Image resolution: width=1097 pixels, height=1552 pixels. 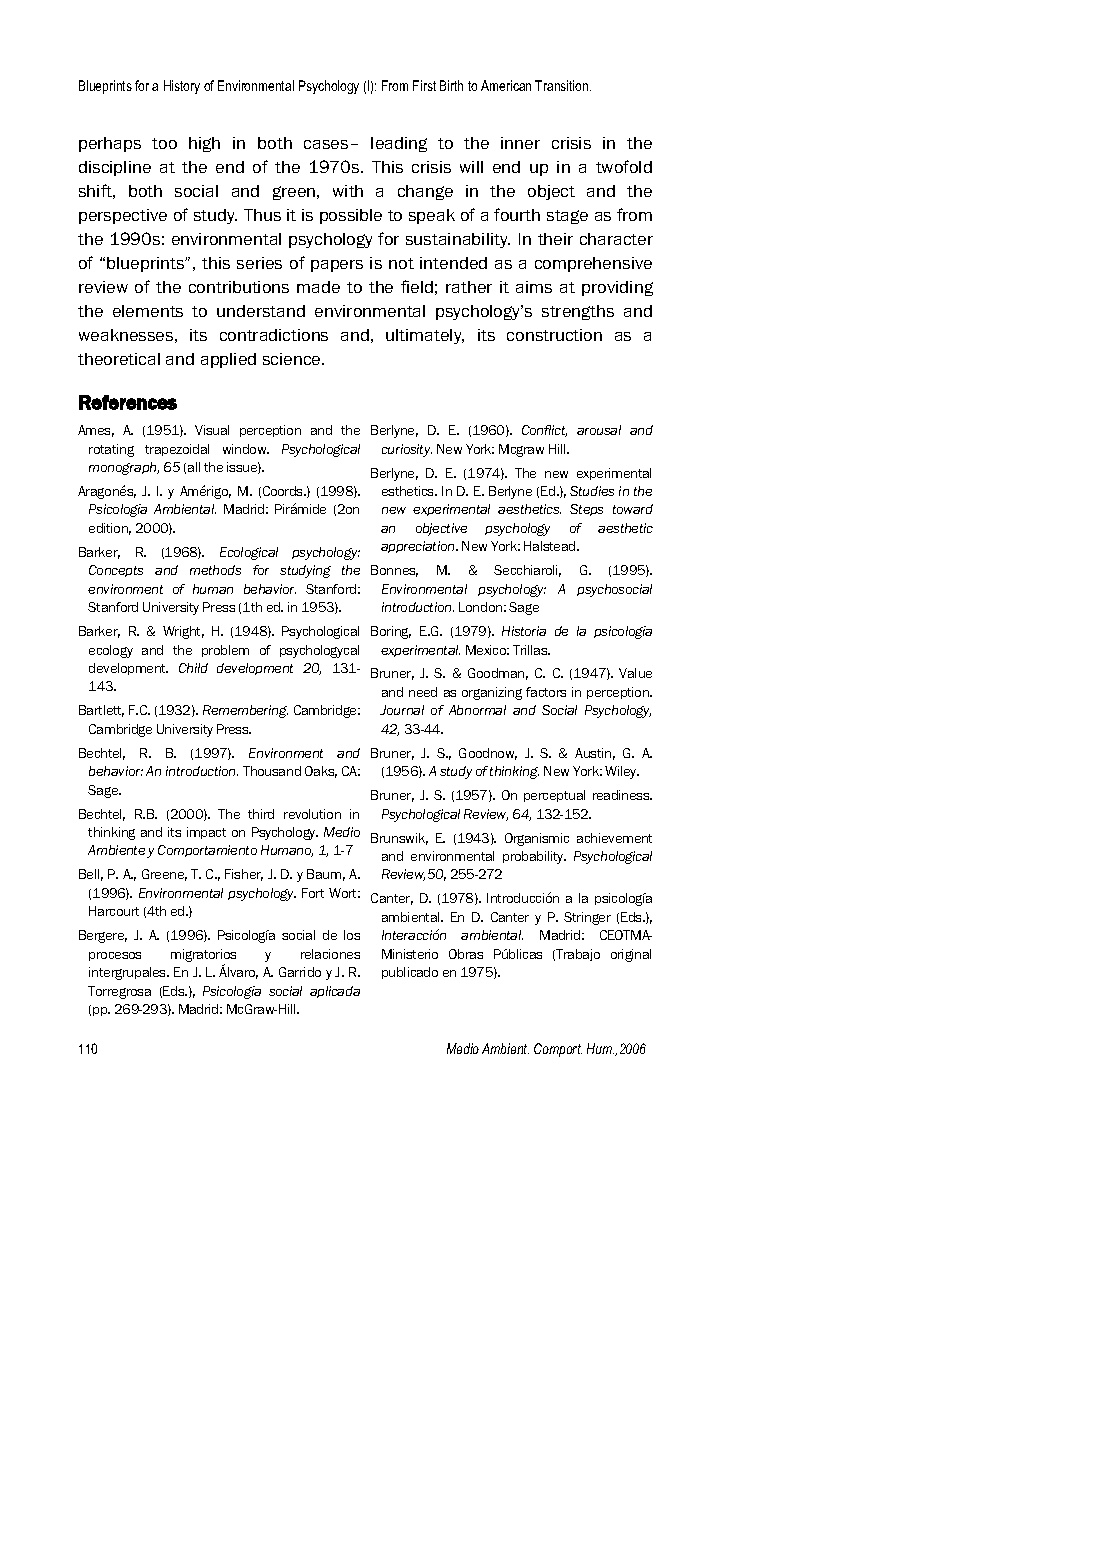 What do you see at coordinates (425, 336) in the screenshot?
I see `ultimately` at bounding box center [425, 336].
